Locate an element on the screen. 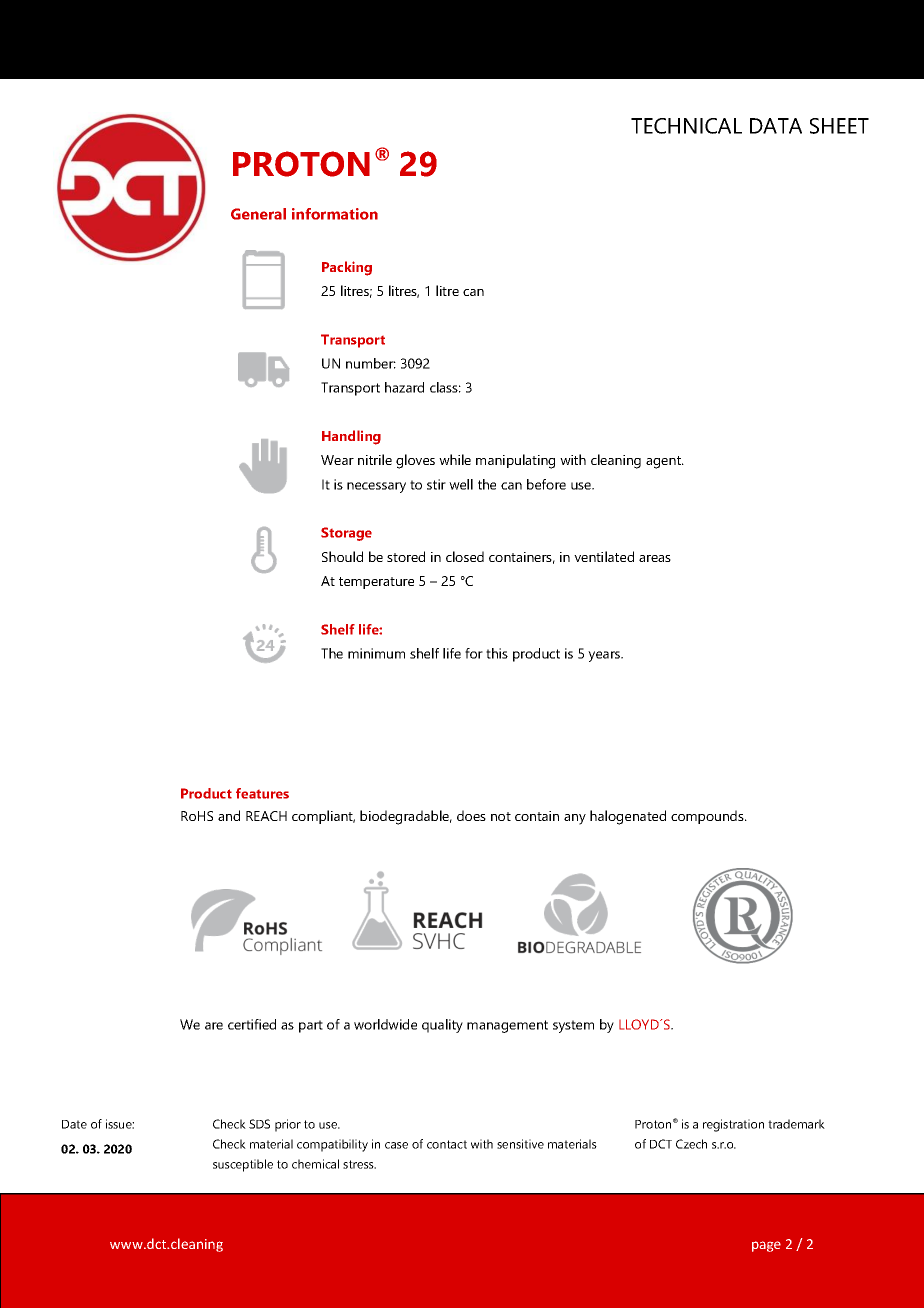 The image size is (924, 1308). susceptible is located at coordinates (243, 1165).
